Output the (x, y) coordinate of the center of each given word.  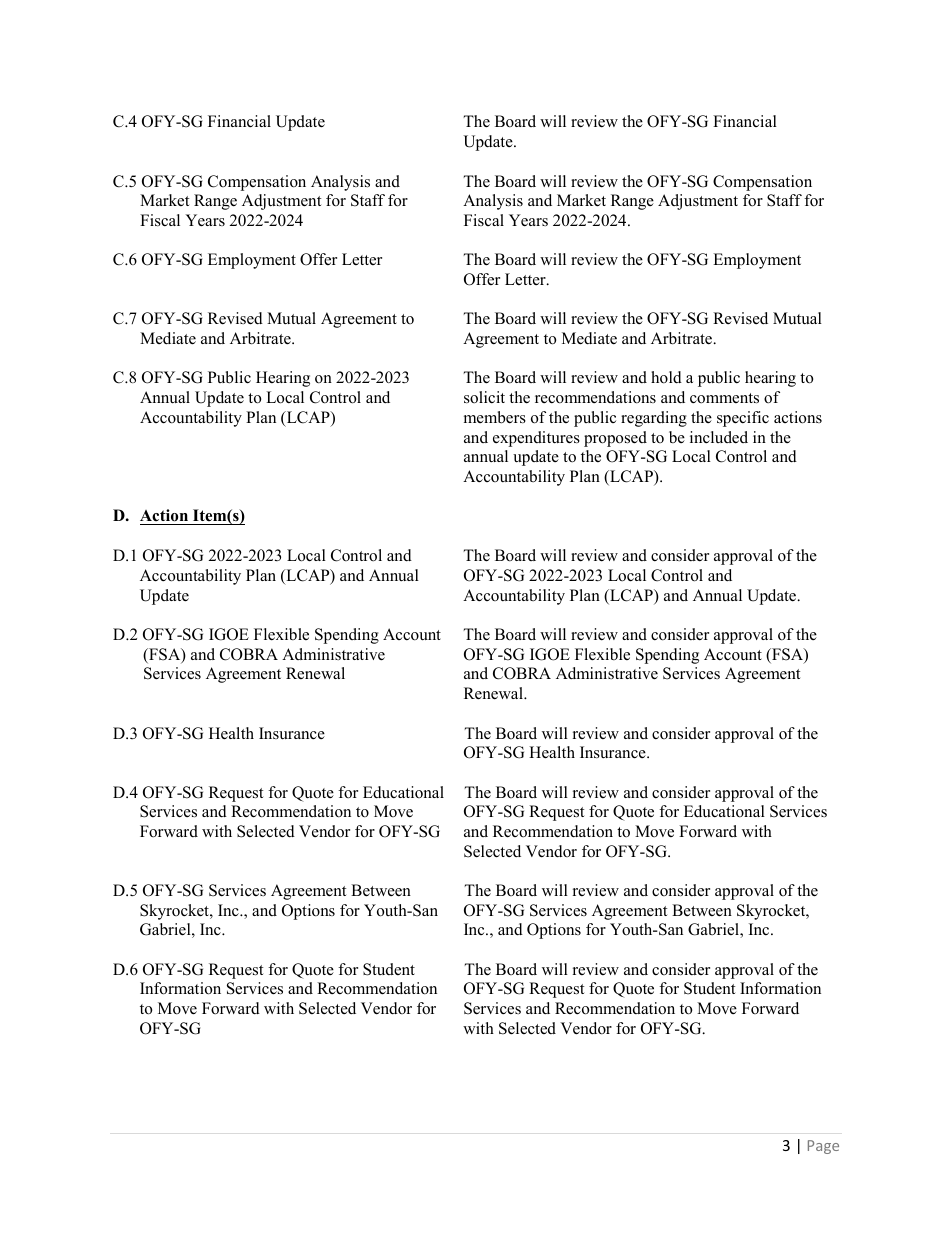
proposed (615, 439)
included (719, 437)
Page (823, 1147)
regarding (654, 419)
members (495, 417)
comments (724, 398)
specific (743, 419)
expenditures (536, 439)
